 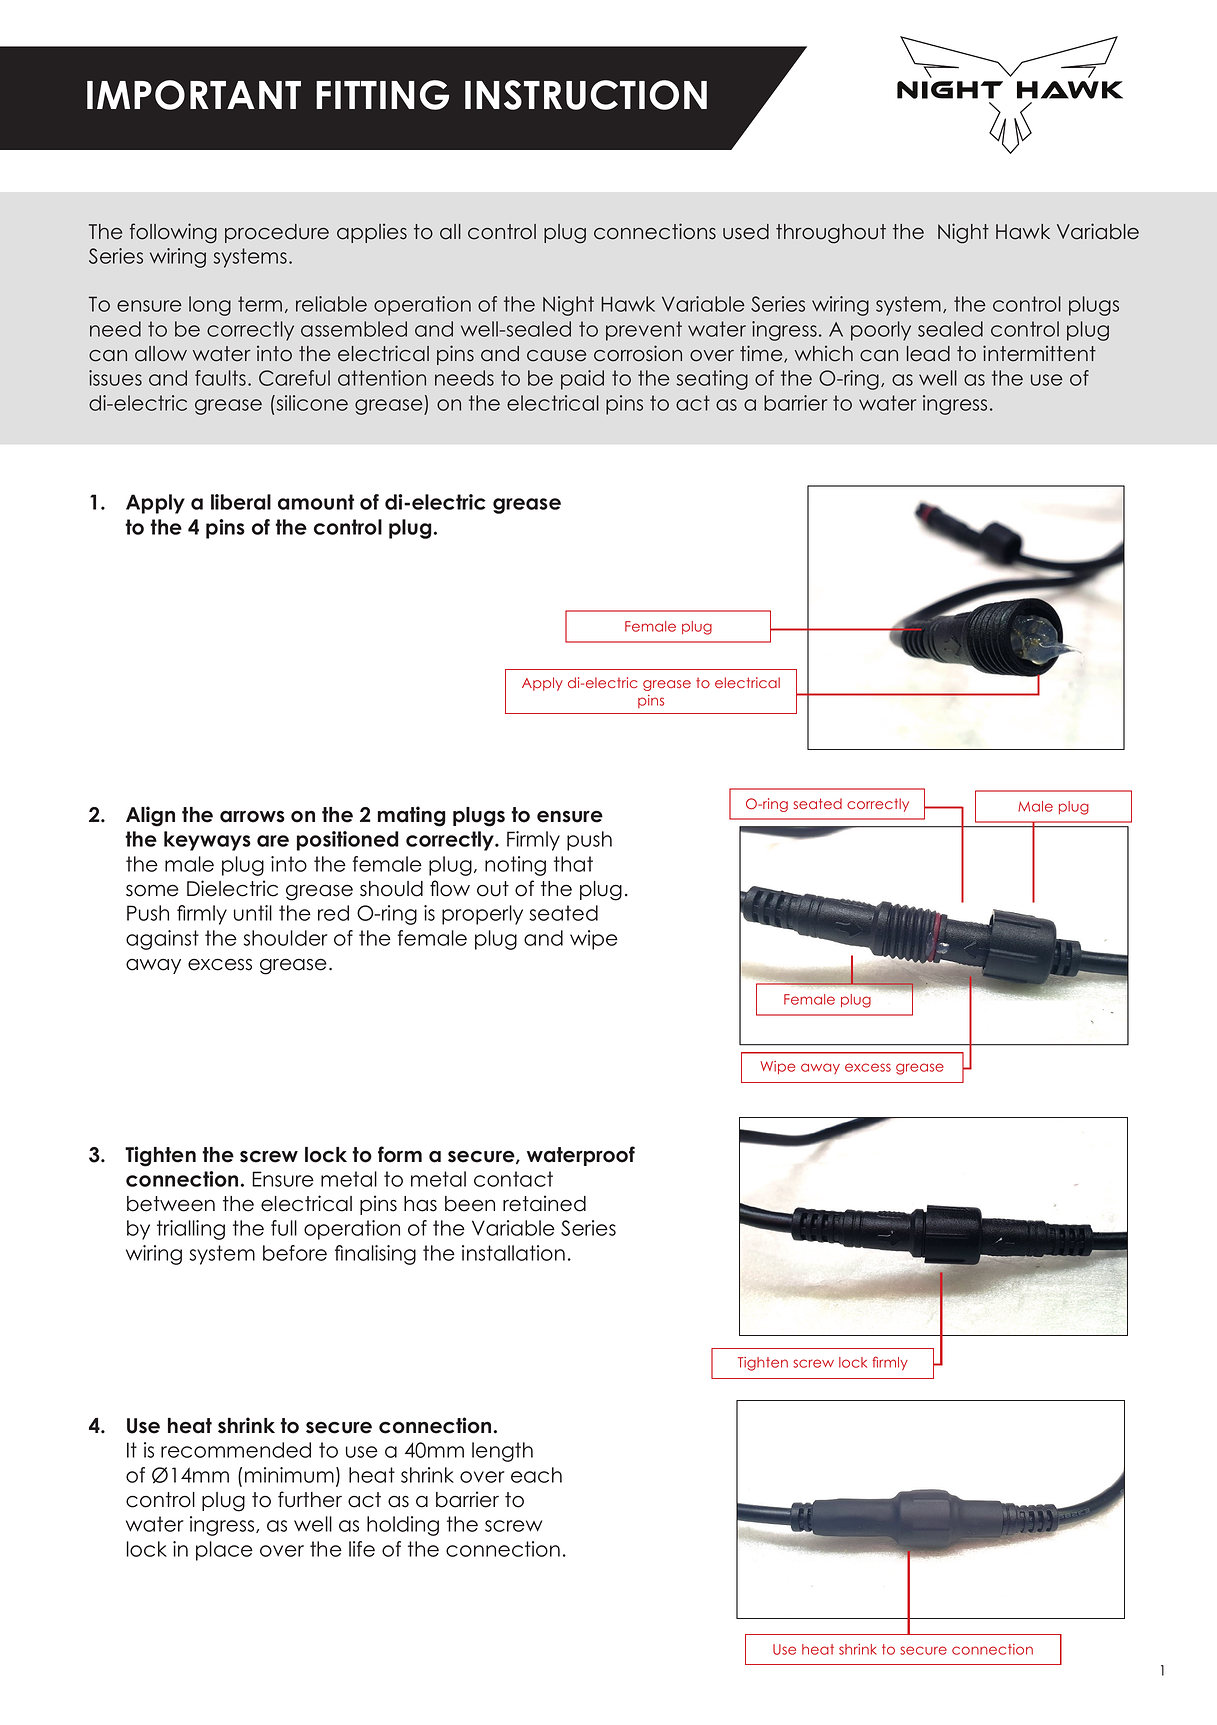 I want to click on noting, so click(x=515, y=866).
